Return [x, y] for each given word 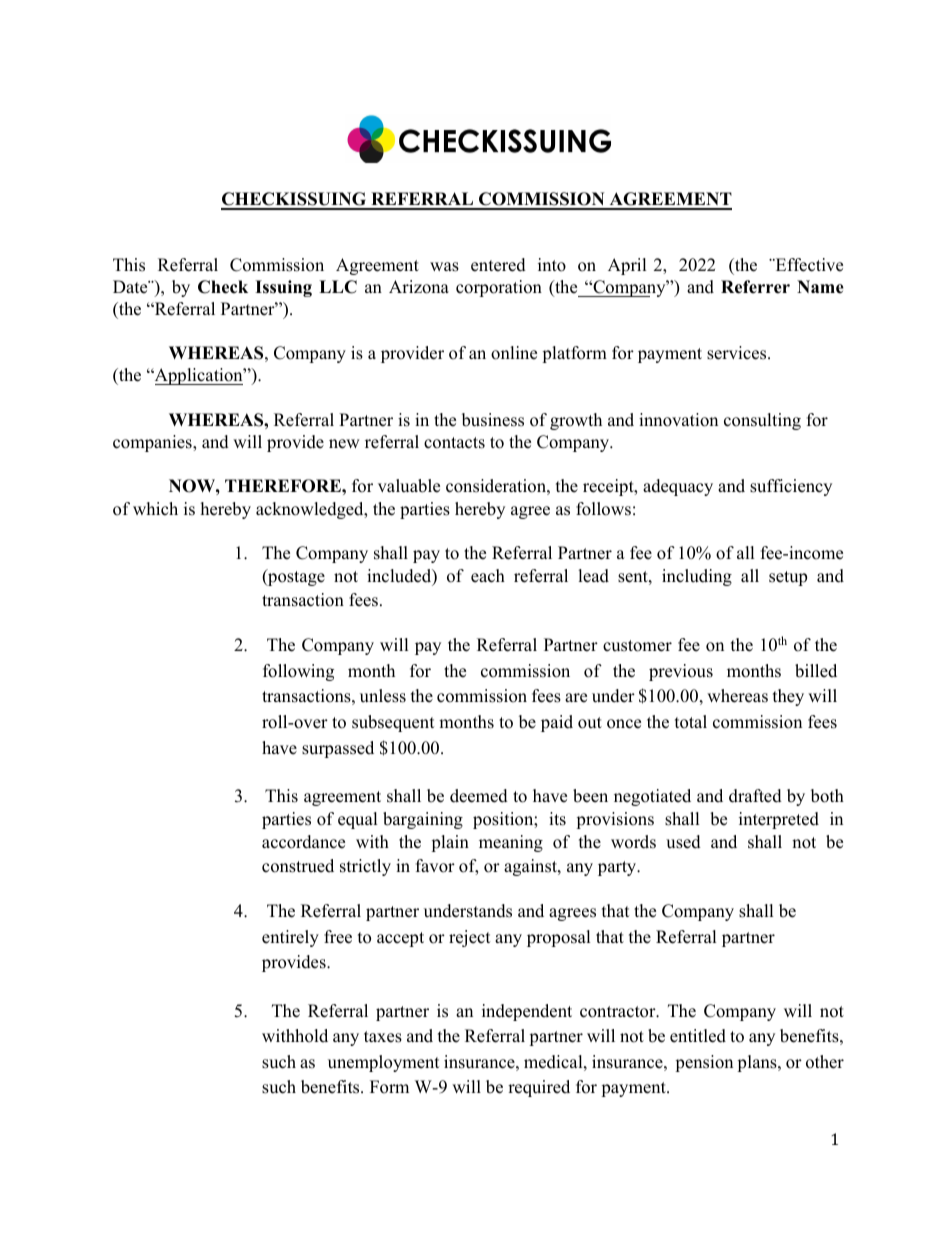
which [155, 509]
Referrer [755, 287]
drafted [755, 796]
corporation [499, 288]
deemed [479, 796]
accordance [303, 842]
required [539, 1088]
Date [131, 287]
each [488, 576]
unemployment [384, 1063]
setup [788, 578]
